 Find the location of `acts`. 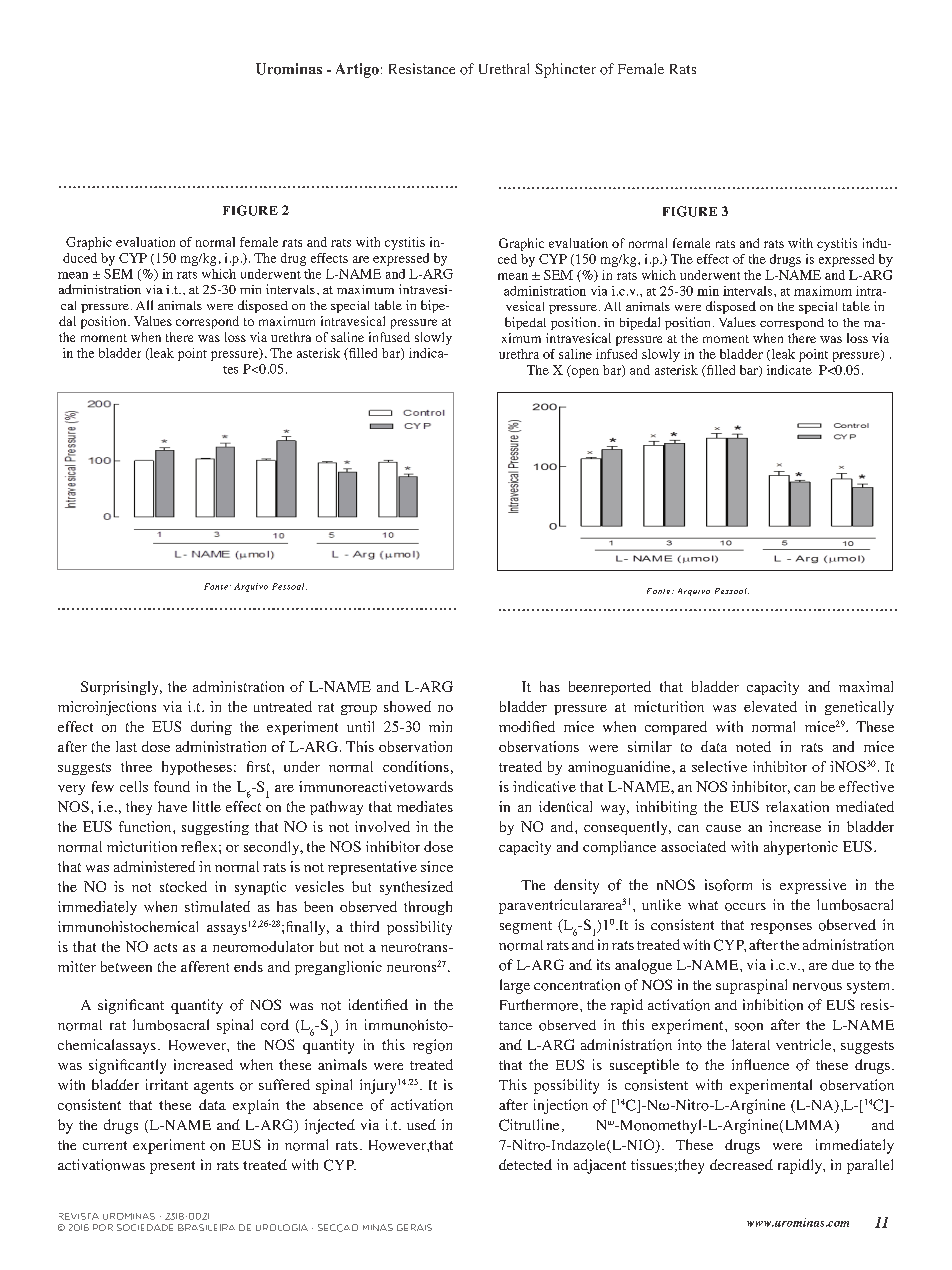

acts is located at coordinates (165, 947).
